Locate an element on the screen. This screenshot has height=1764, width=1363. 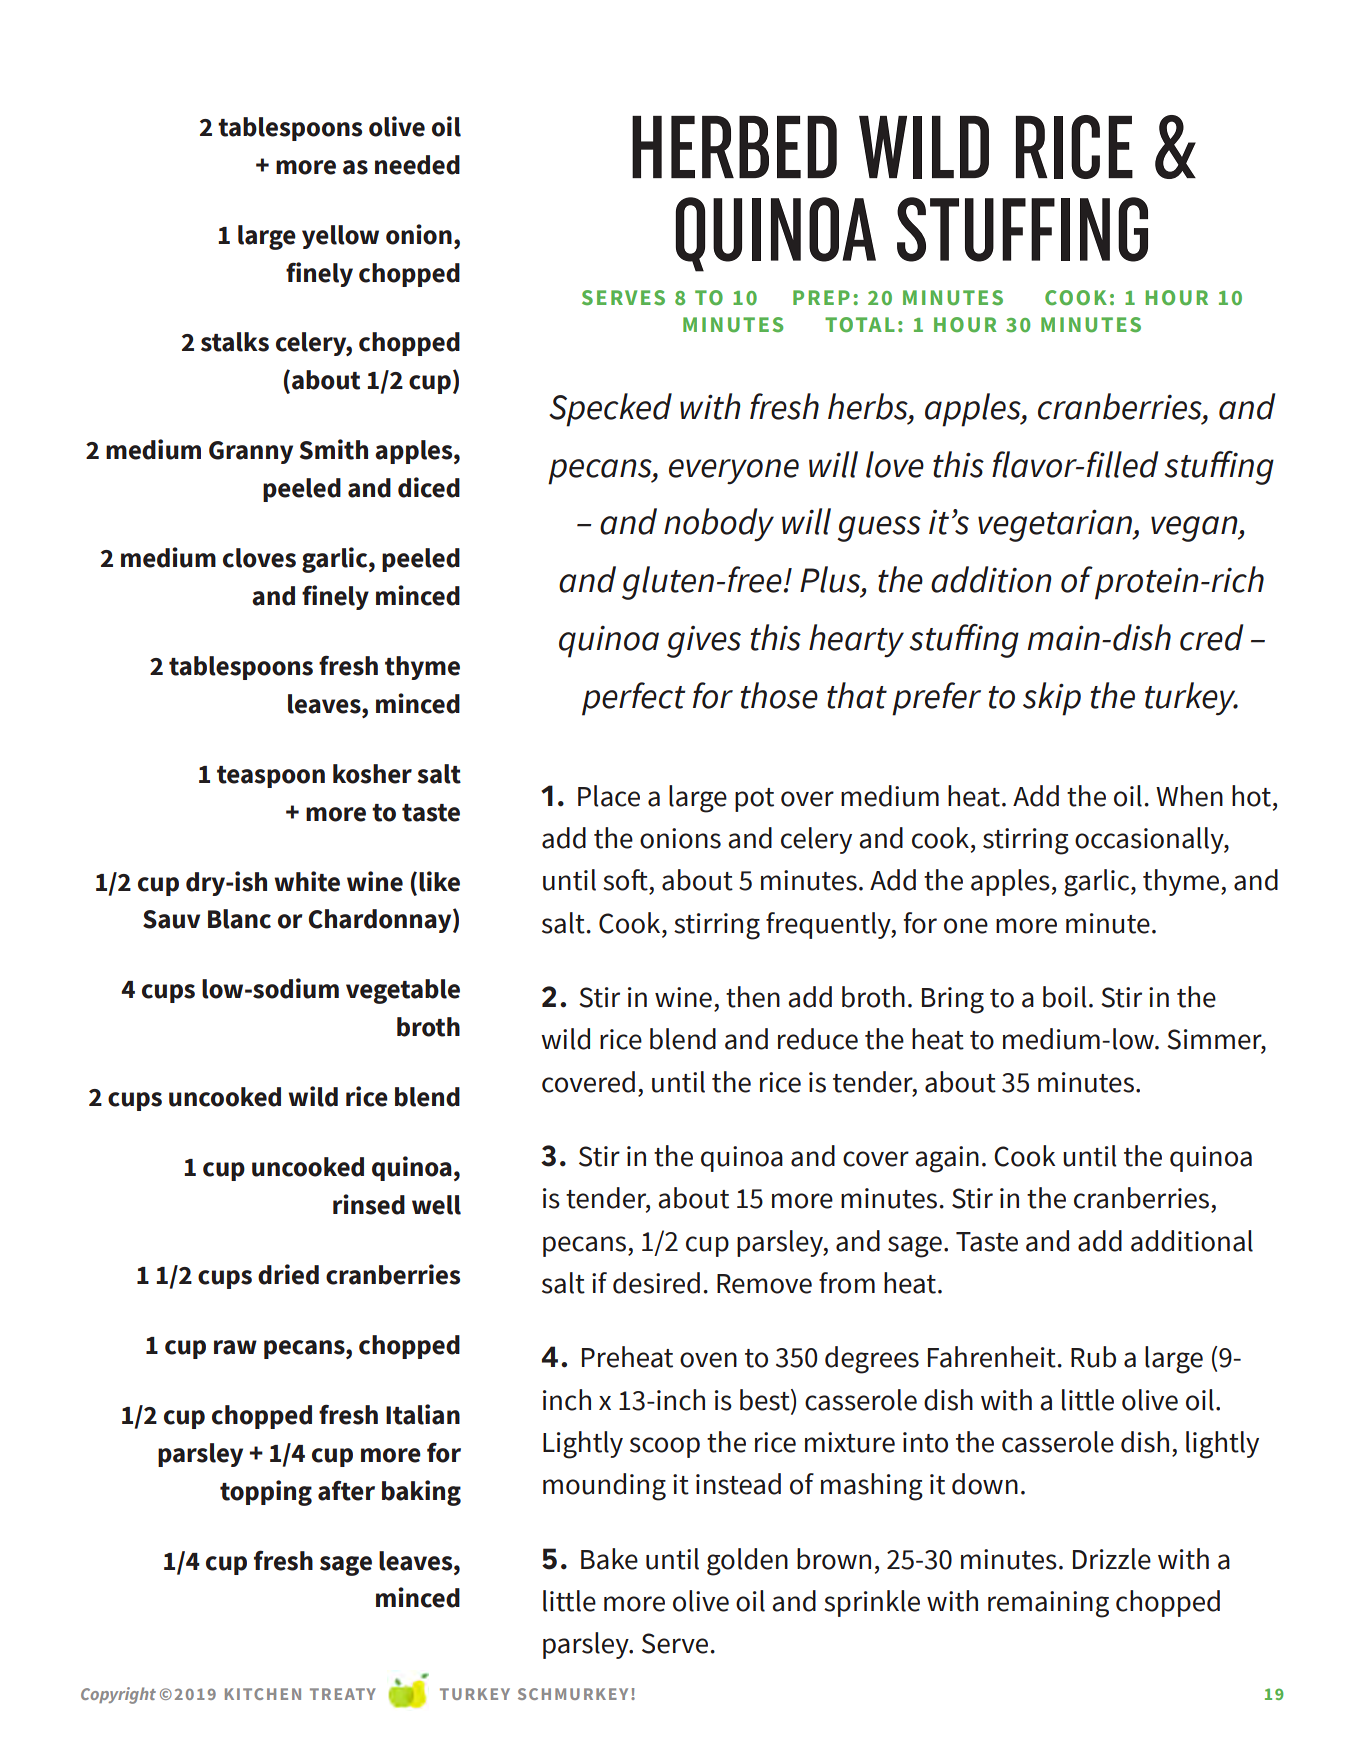
golden is located at coordinates (747, 1562).
